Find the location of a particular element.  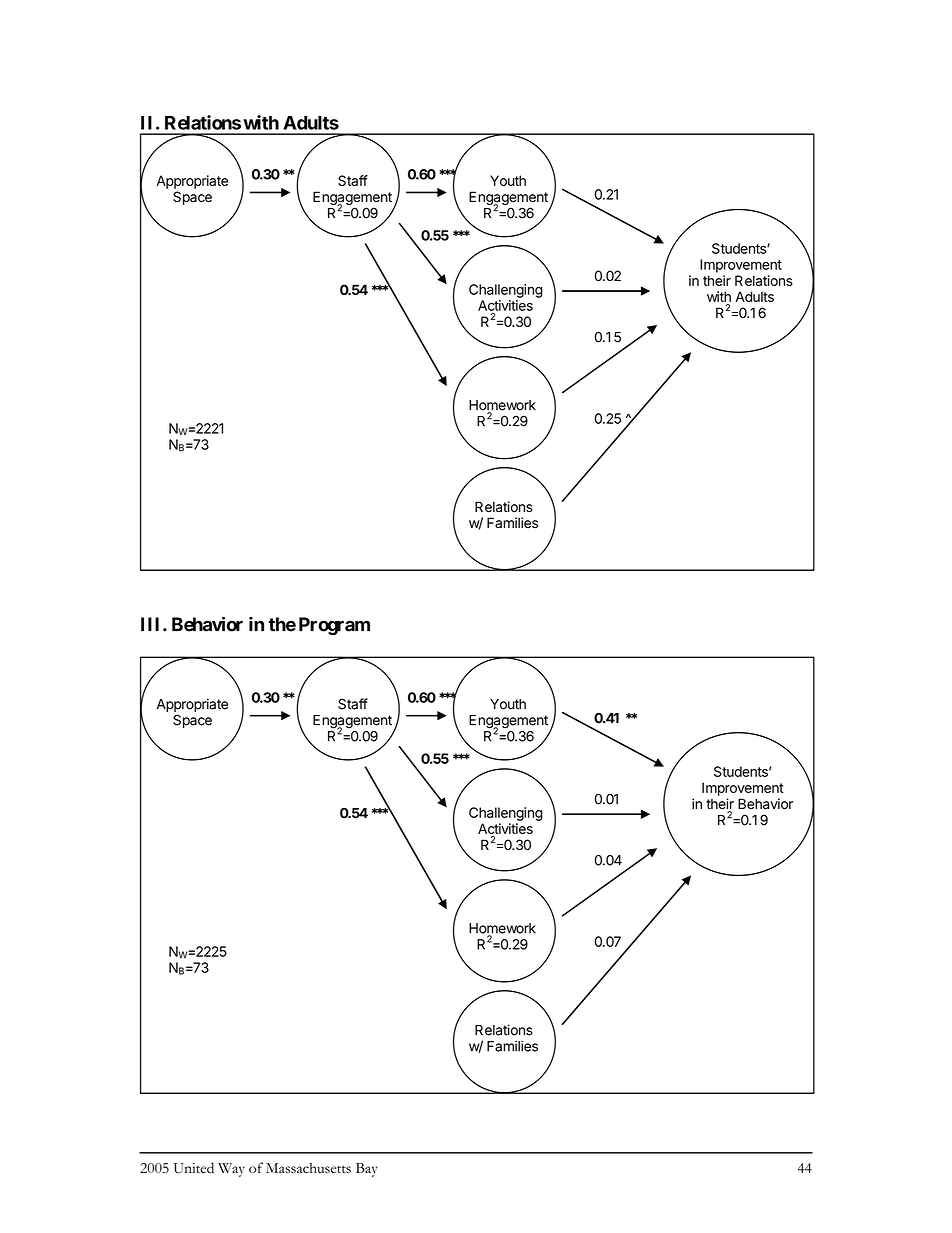

United is located at coordinates (194, 1168).
